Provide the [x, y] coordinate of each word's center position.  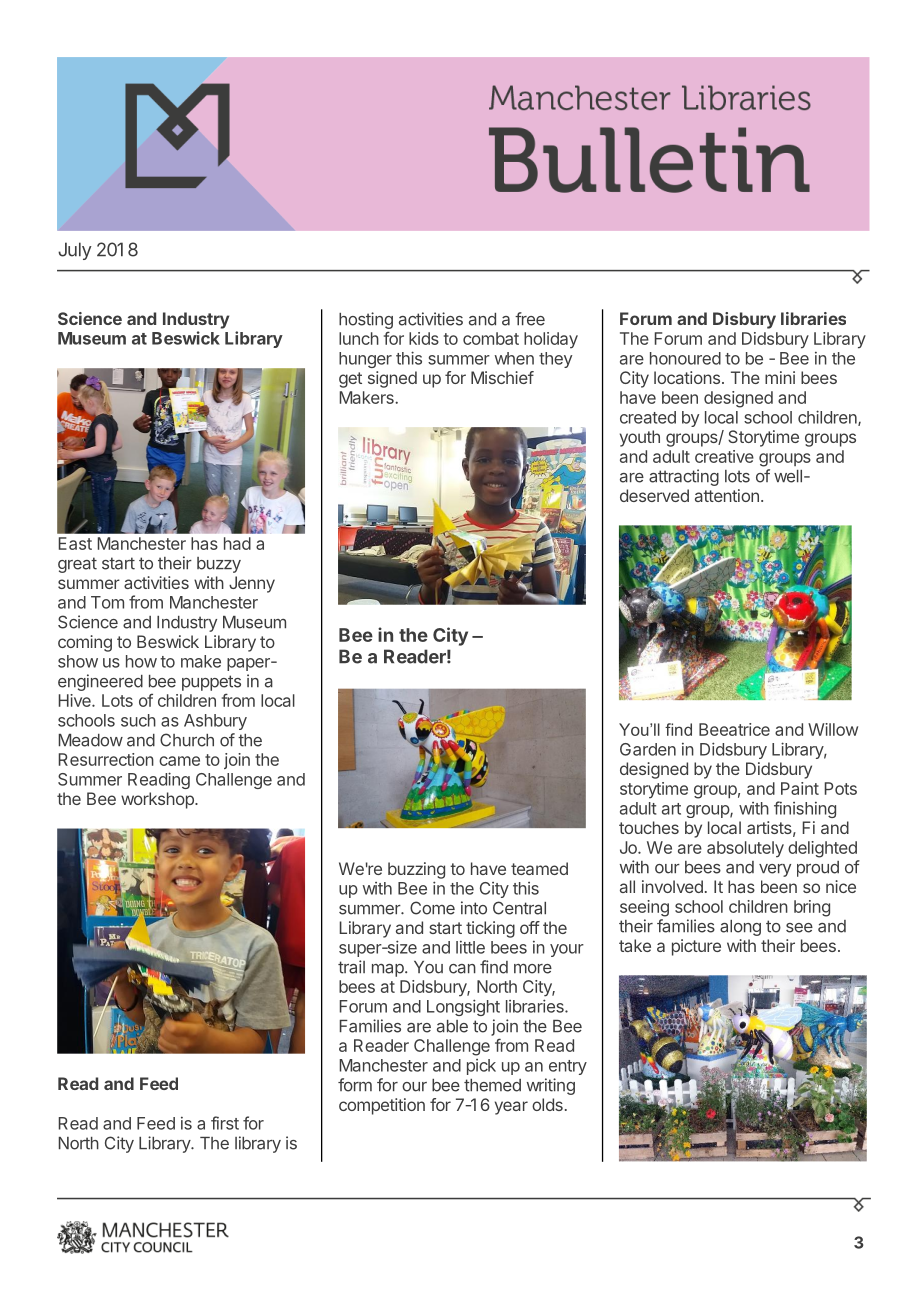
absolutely [745, 849]
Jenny [252, 584]
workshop [158, 800]
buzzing [416, 870]
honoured [685, 358]
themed [492, 1085]
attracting [684, 477]
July [75, 251]
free [530, 319]
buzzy [219, 565]
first [225, 1123]
